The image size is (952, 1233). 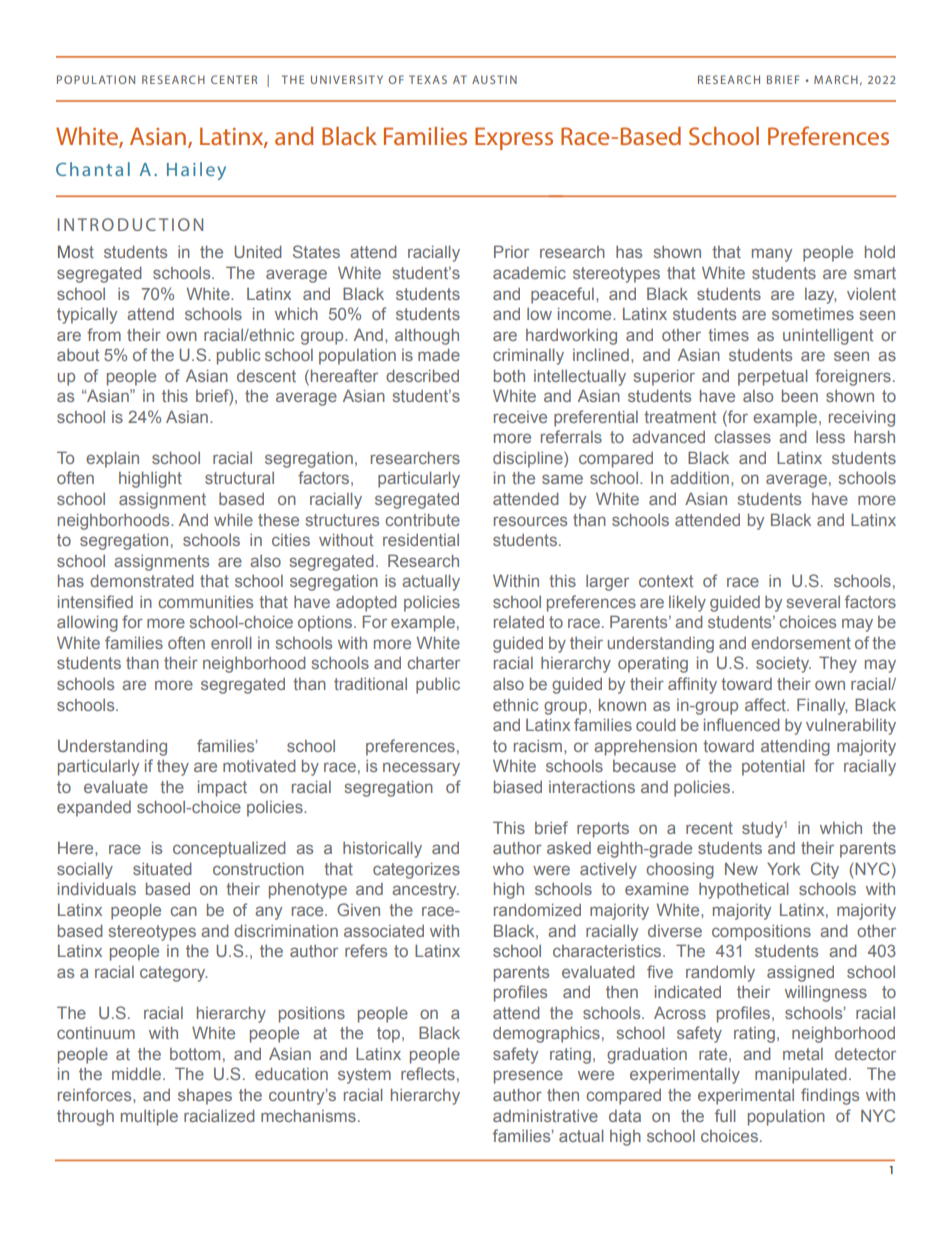 What do you see at coordinates (514, 138) in the page?
I see `Express` at bounding box center [514, 138].
